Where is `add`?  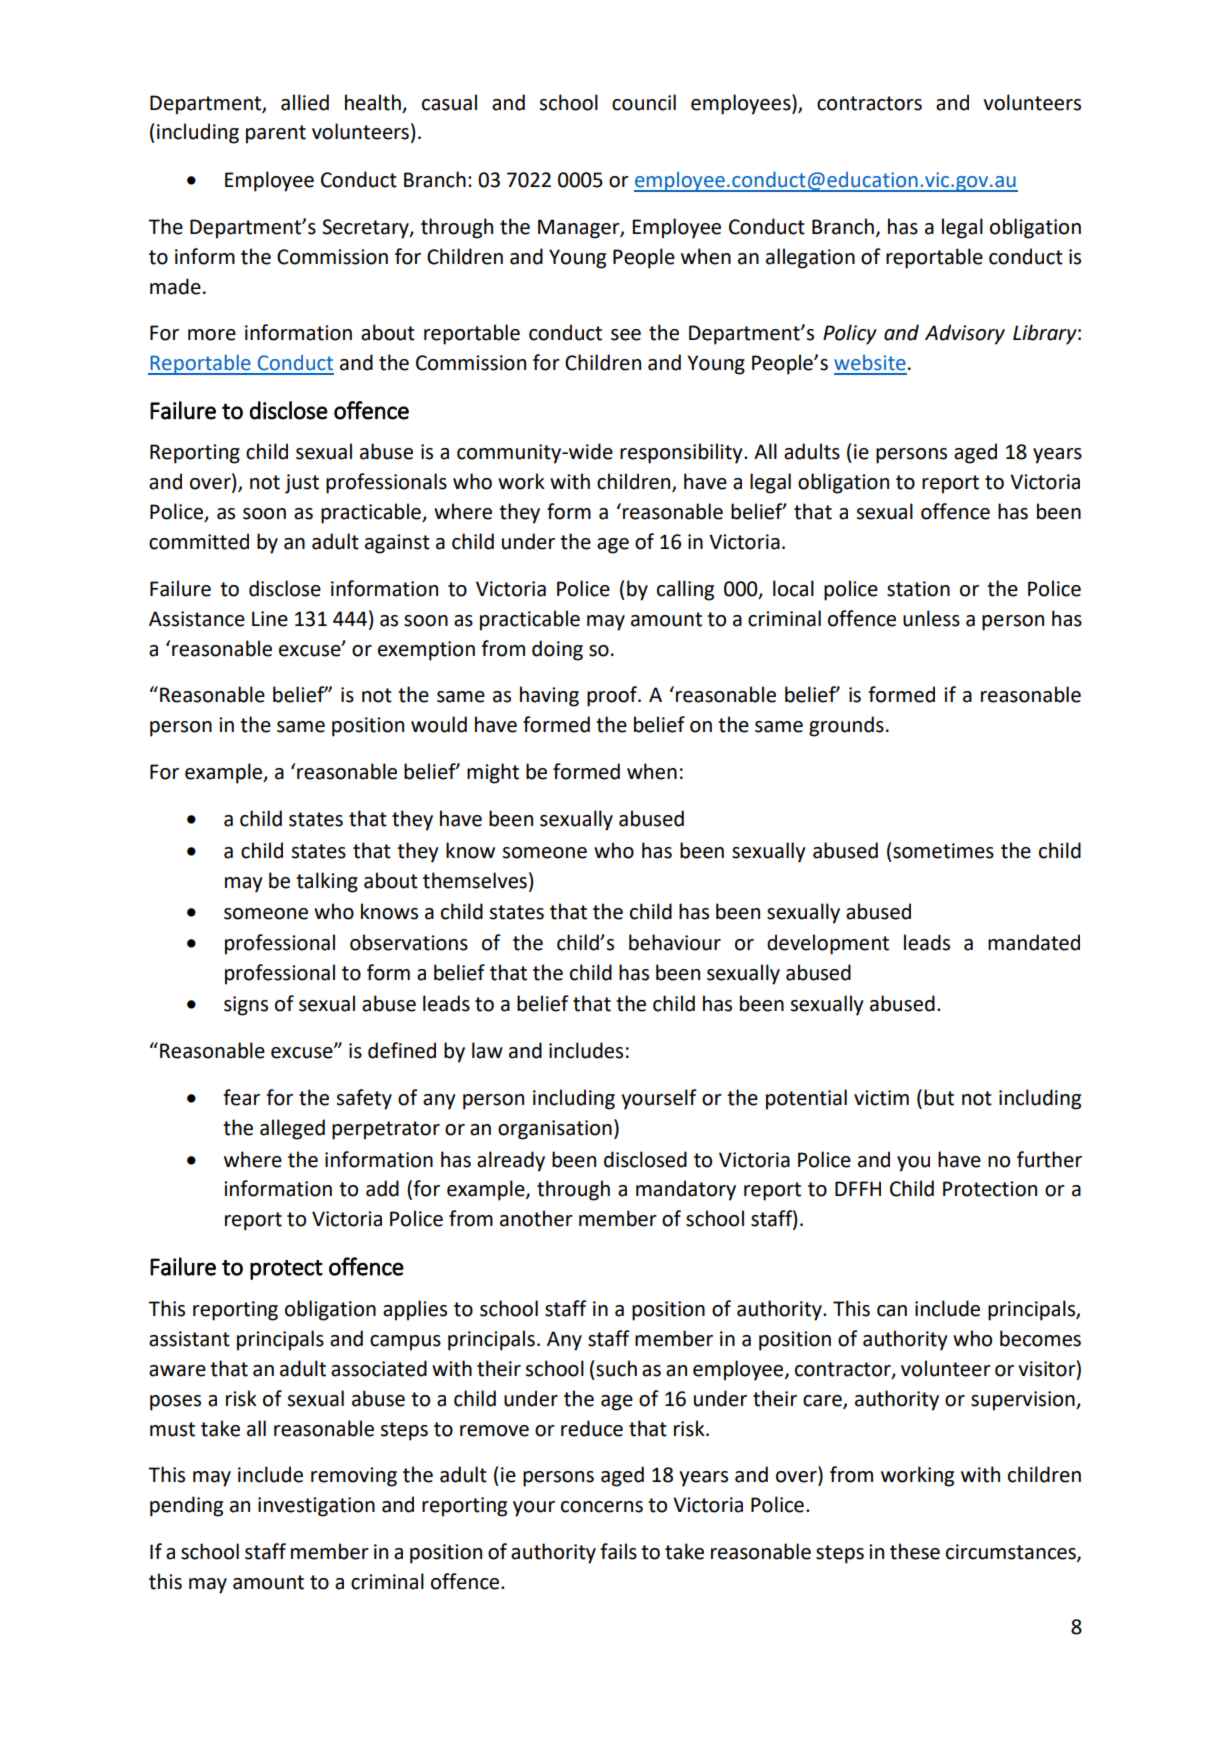 add is located at coordinates (382, 1188).
